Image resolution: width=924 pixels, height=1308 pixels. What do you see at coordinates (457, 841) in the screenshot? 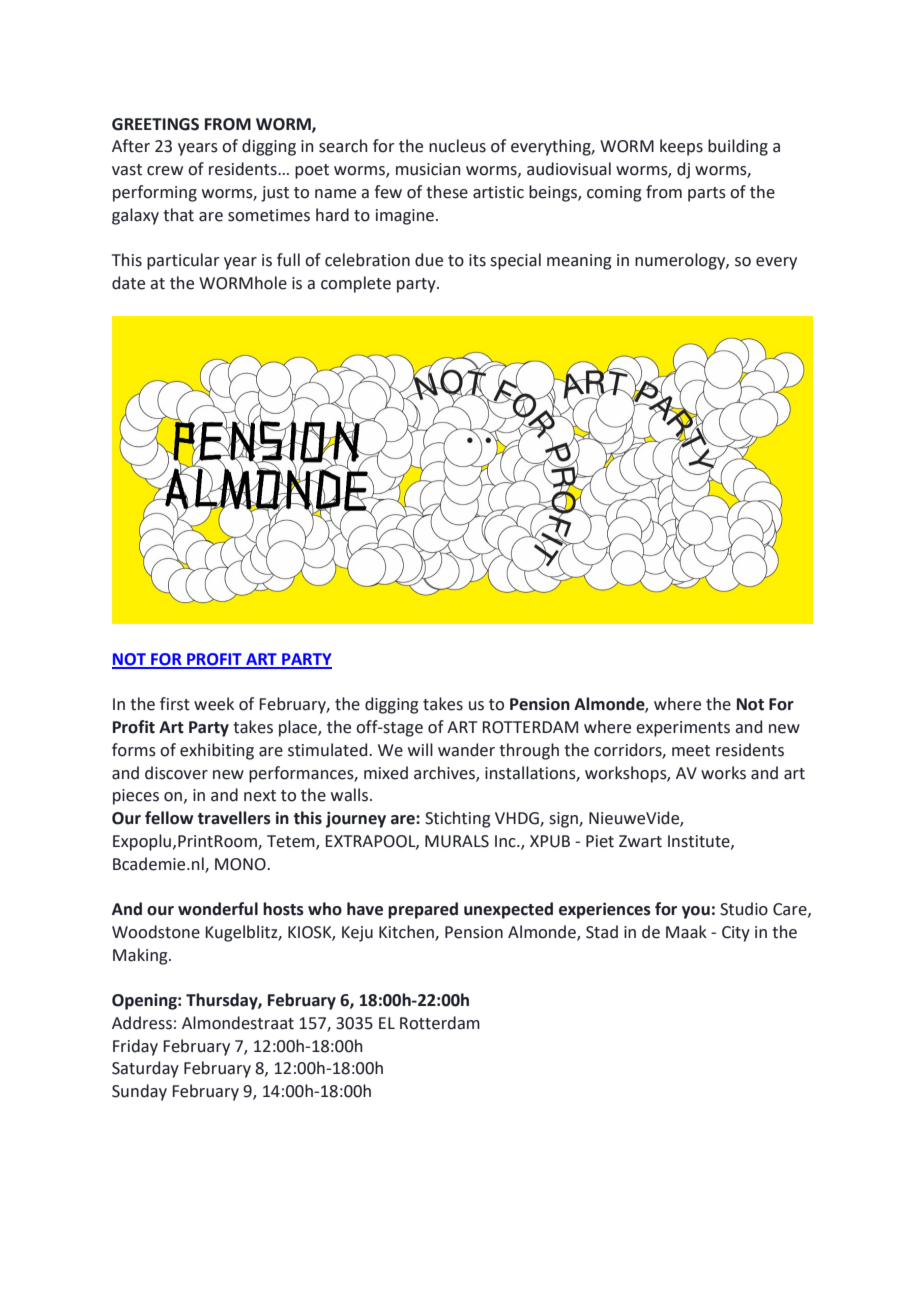
I see `MURALS` at bounding box center [457, 841].
